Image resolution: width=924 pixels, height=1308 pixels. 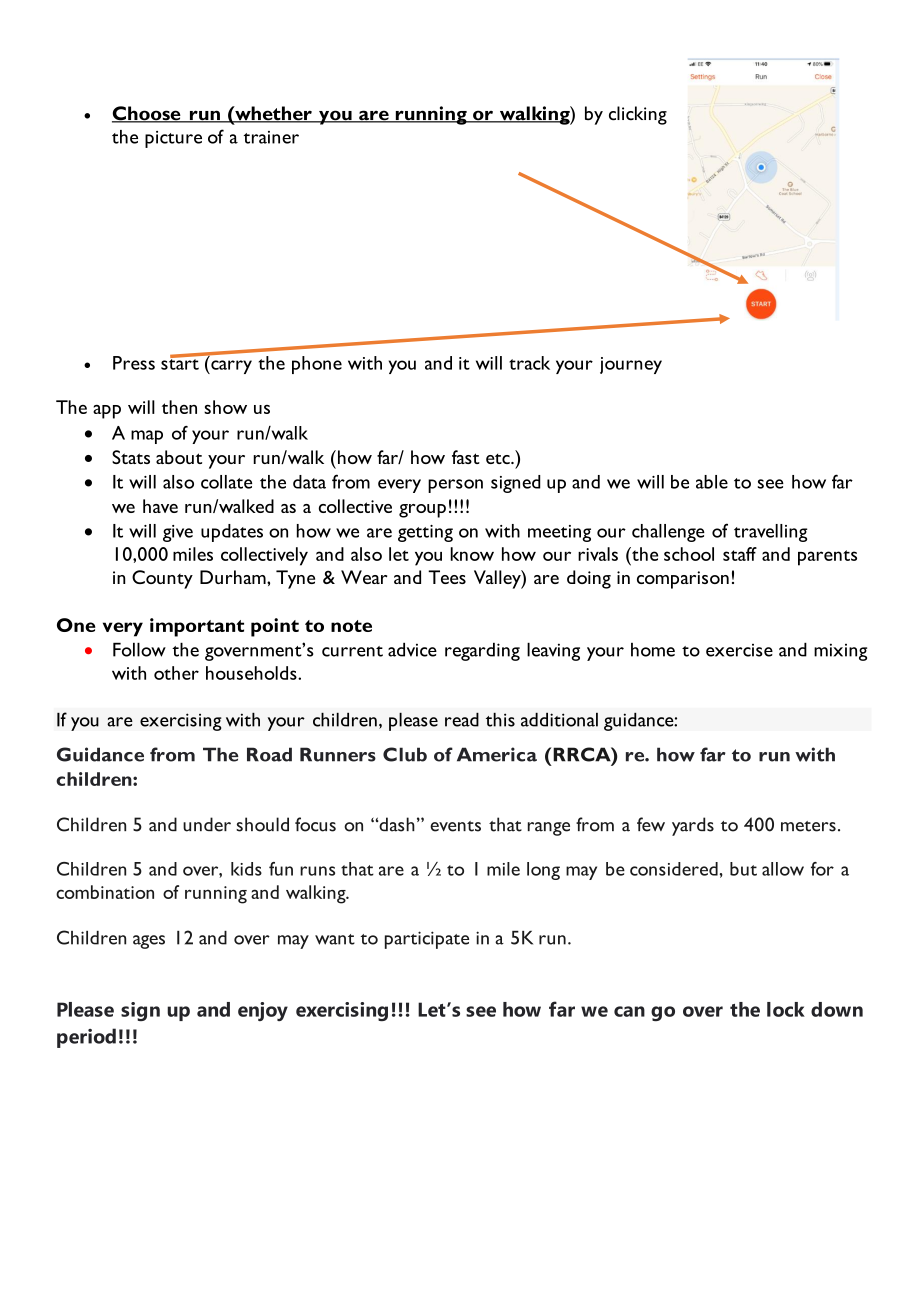 What do you see at coordinates (739, 650) in the screenshot?
I see `exercise` at bounding box center [739, 650].
